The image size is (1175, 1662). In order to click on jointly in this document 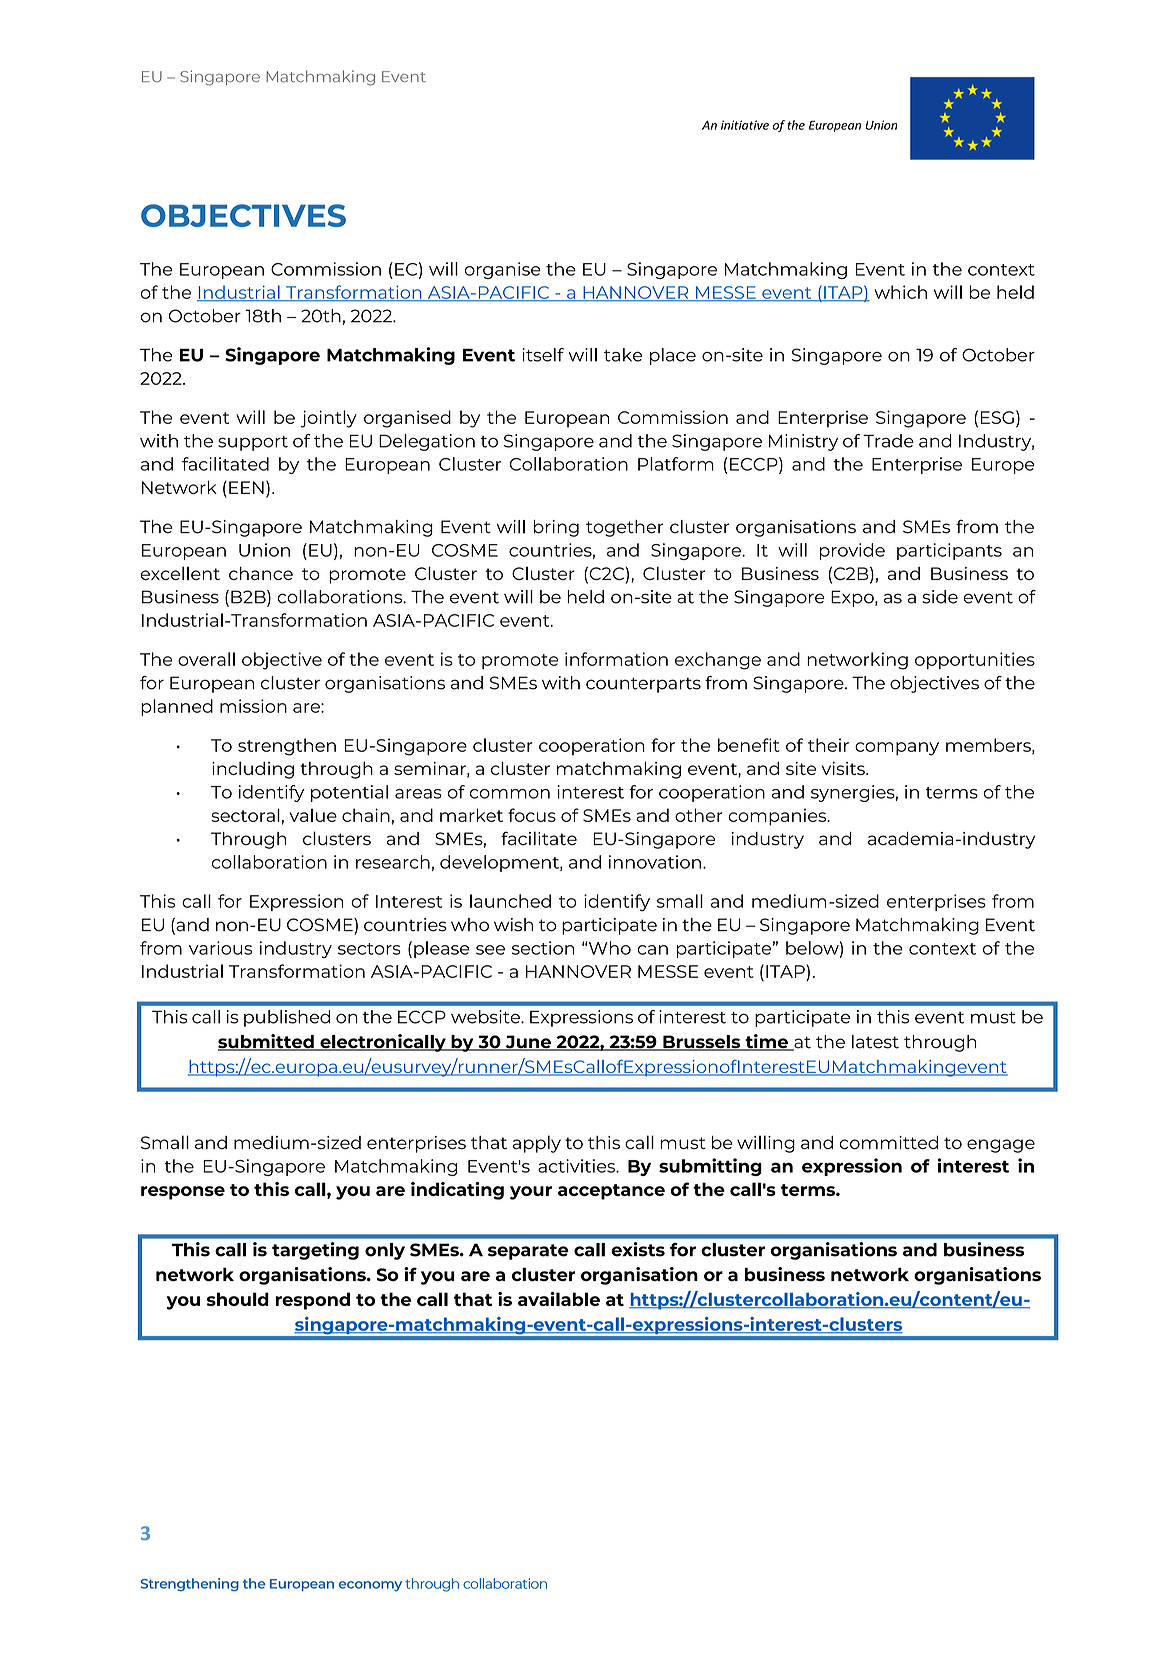, I will do `click(328, 419)`.
